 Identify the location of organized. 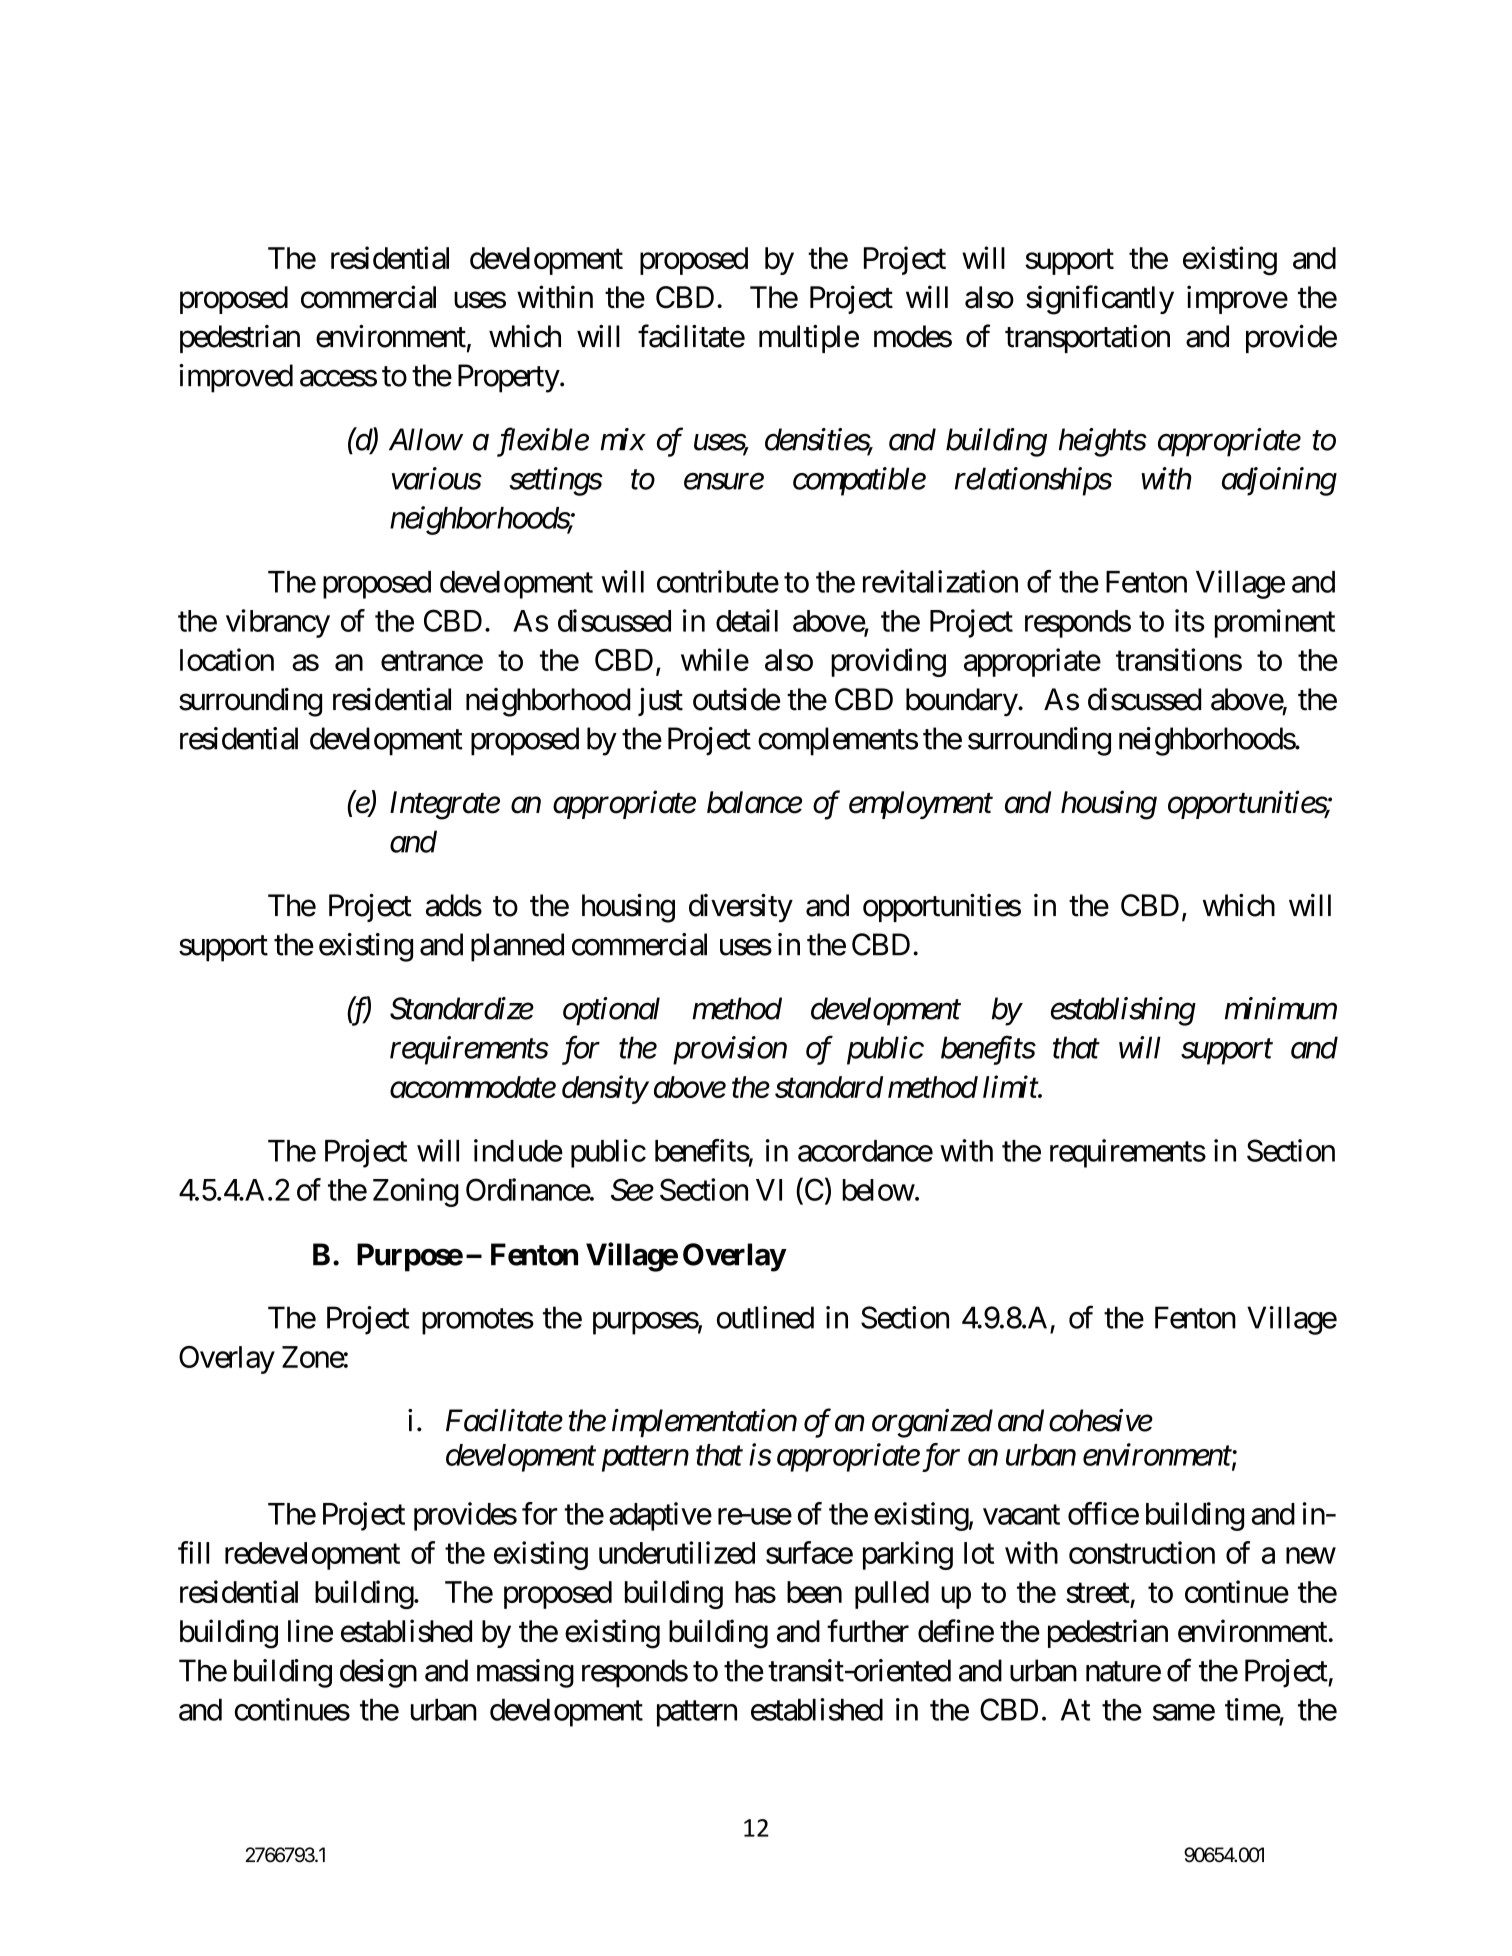
(932, 1423).
